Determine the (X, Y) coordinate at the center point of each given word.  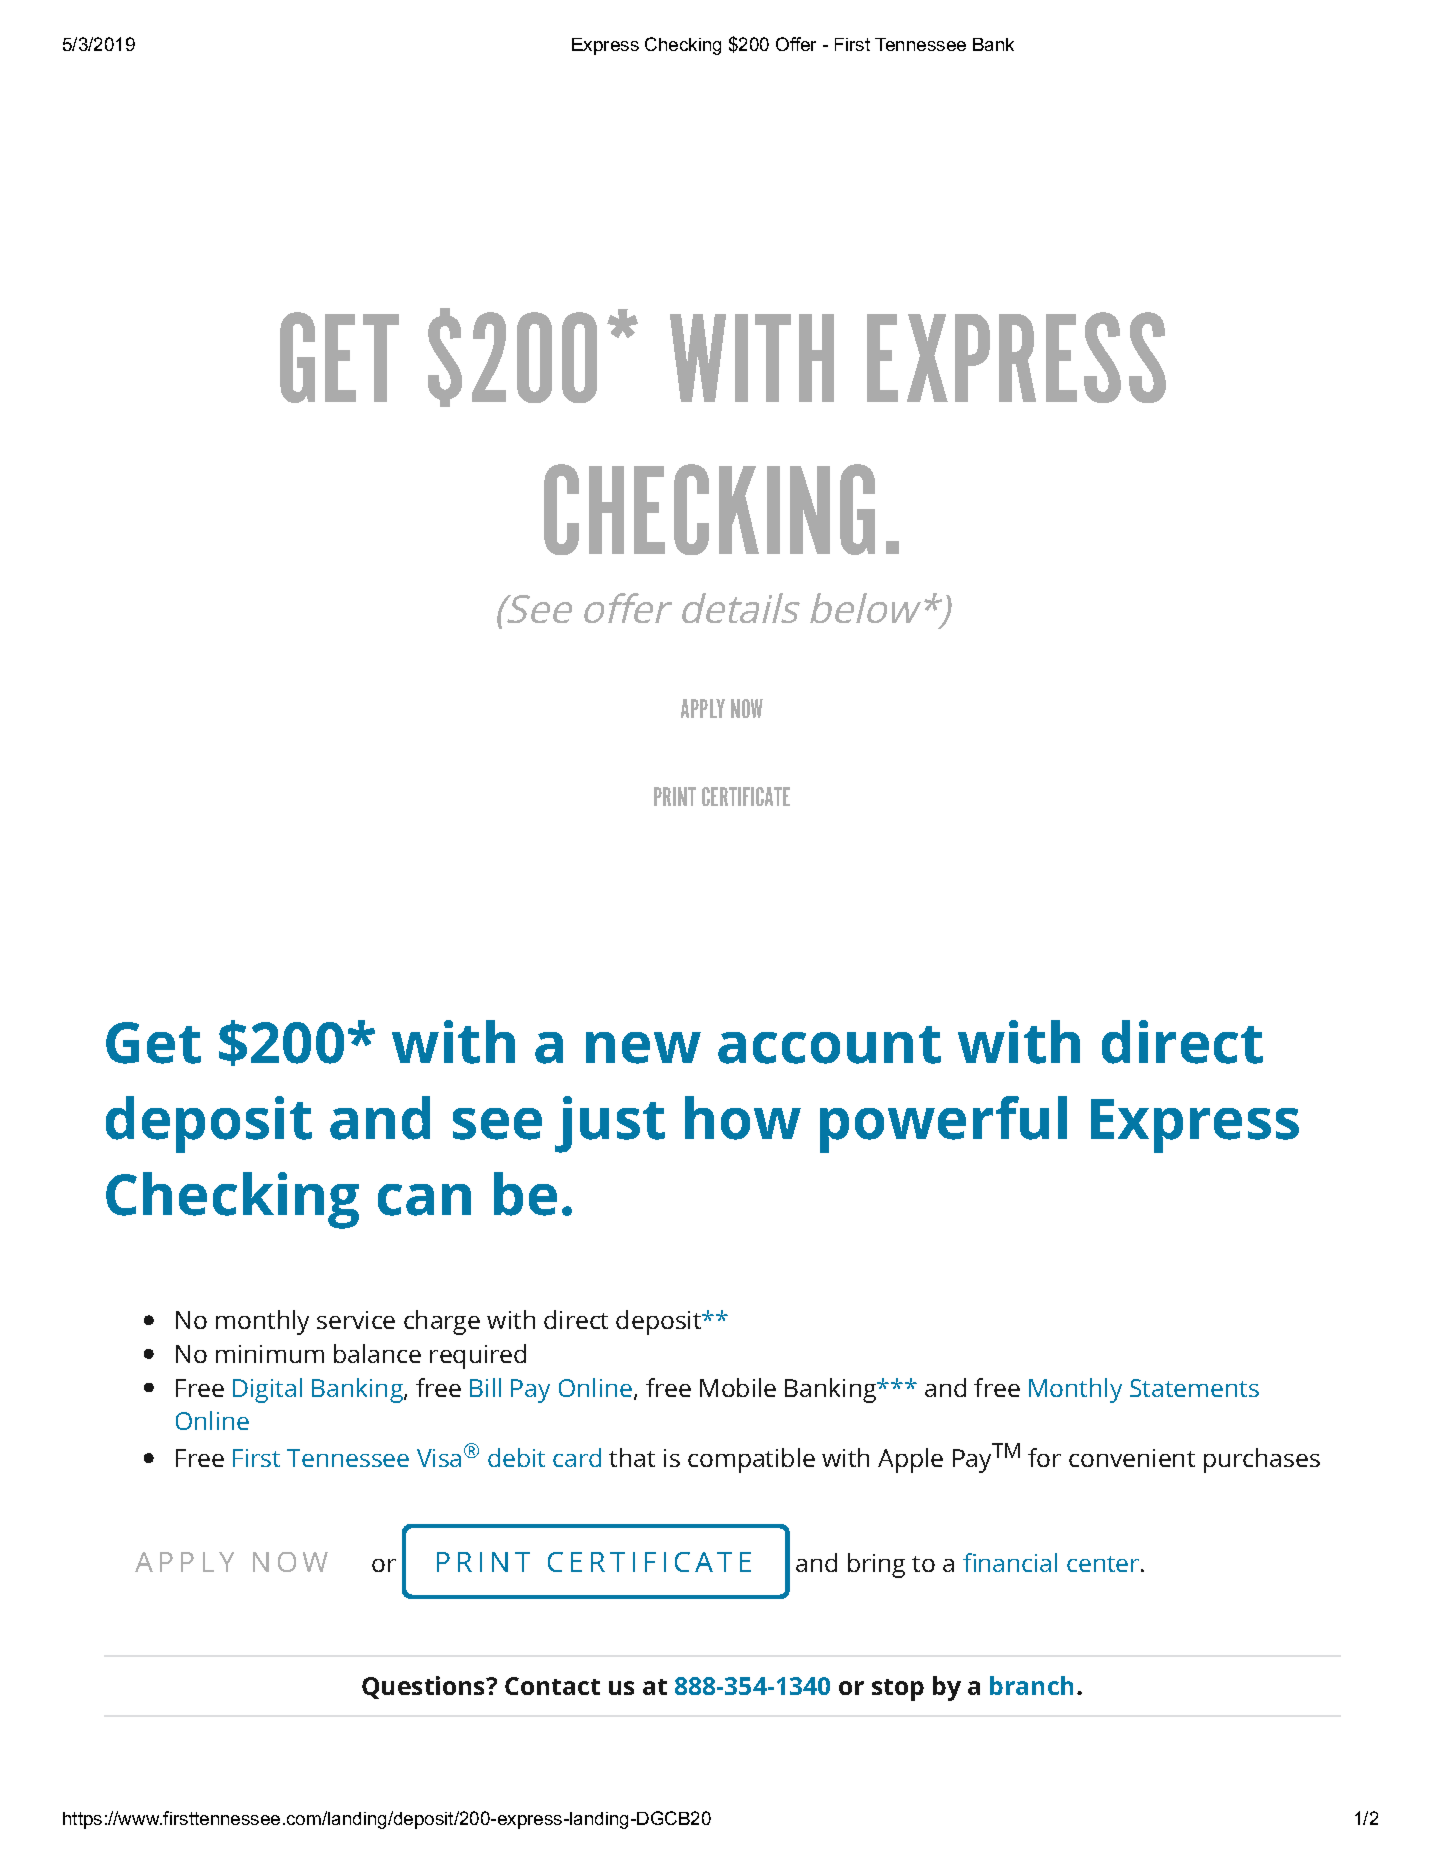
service (356, 1320)
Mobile (738, 1387)
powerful (943, 1124)
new (643, 1048)
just (610, 1124)
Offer (796, 44)
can (424, 1200)
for (1044, 1457)
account (829, 1045)
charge (442, 1322)
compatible (751, 1460)
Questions (425, 1687)
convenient (1132, 1458)
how (743, 1118)
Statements (1194, 1388)
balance (377, 1353)
